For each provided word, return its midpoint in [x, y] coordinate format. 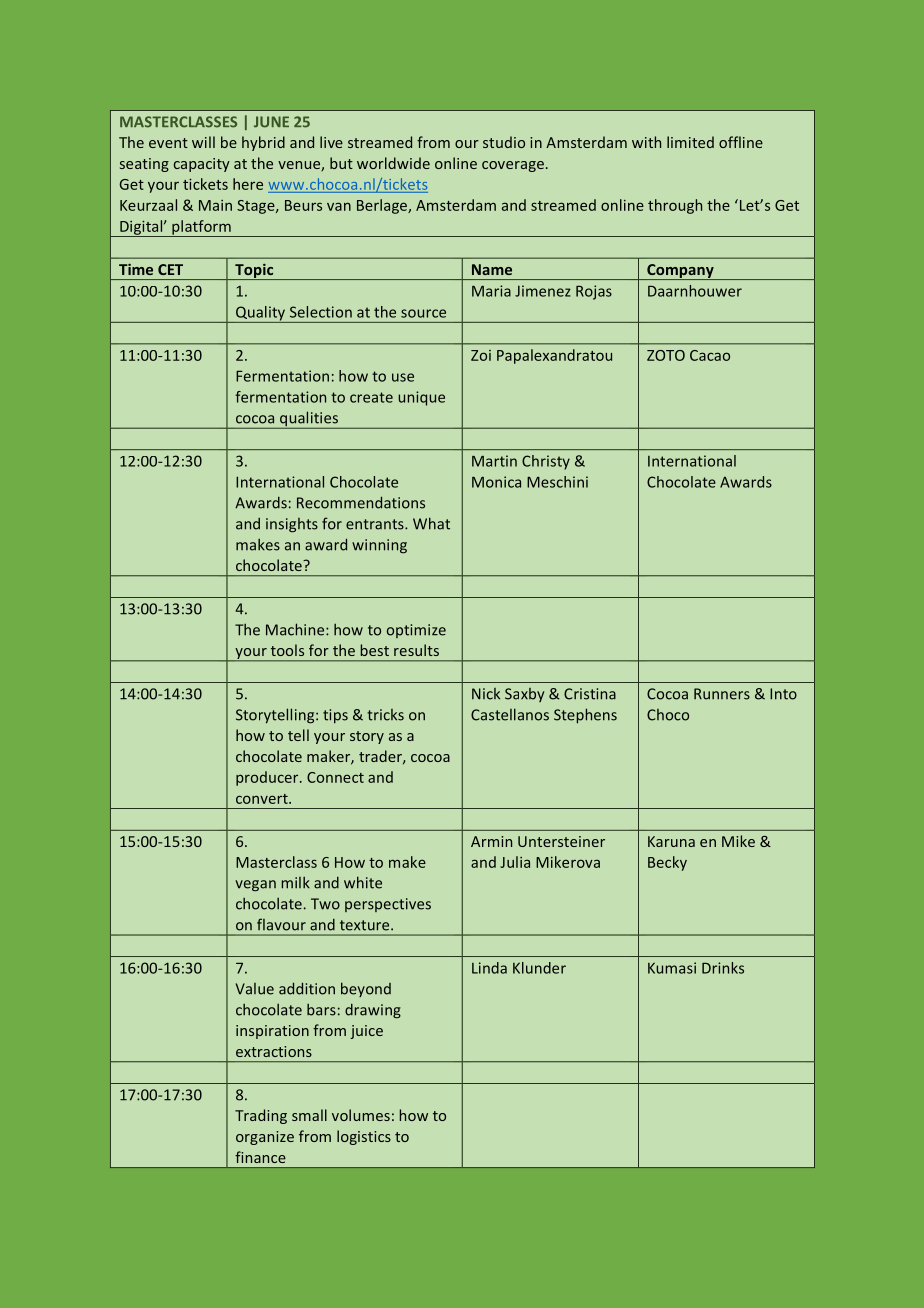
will [203, 142]
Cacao [710, 355]
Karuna [671, 841]
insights [292, 525]
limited [690, 142]
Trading [261, 1116]
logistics [364, 1137]
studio [504, 142]
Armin [491, 841]
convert [263, 799]
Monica [496, 482]
